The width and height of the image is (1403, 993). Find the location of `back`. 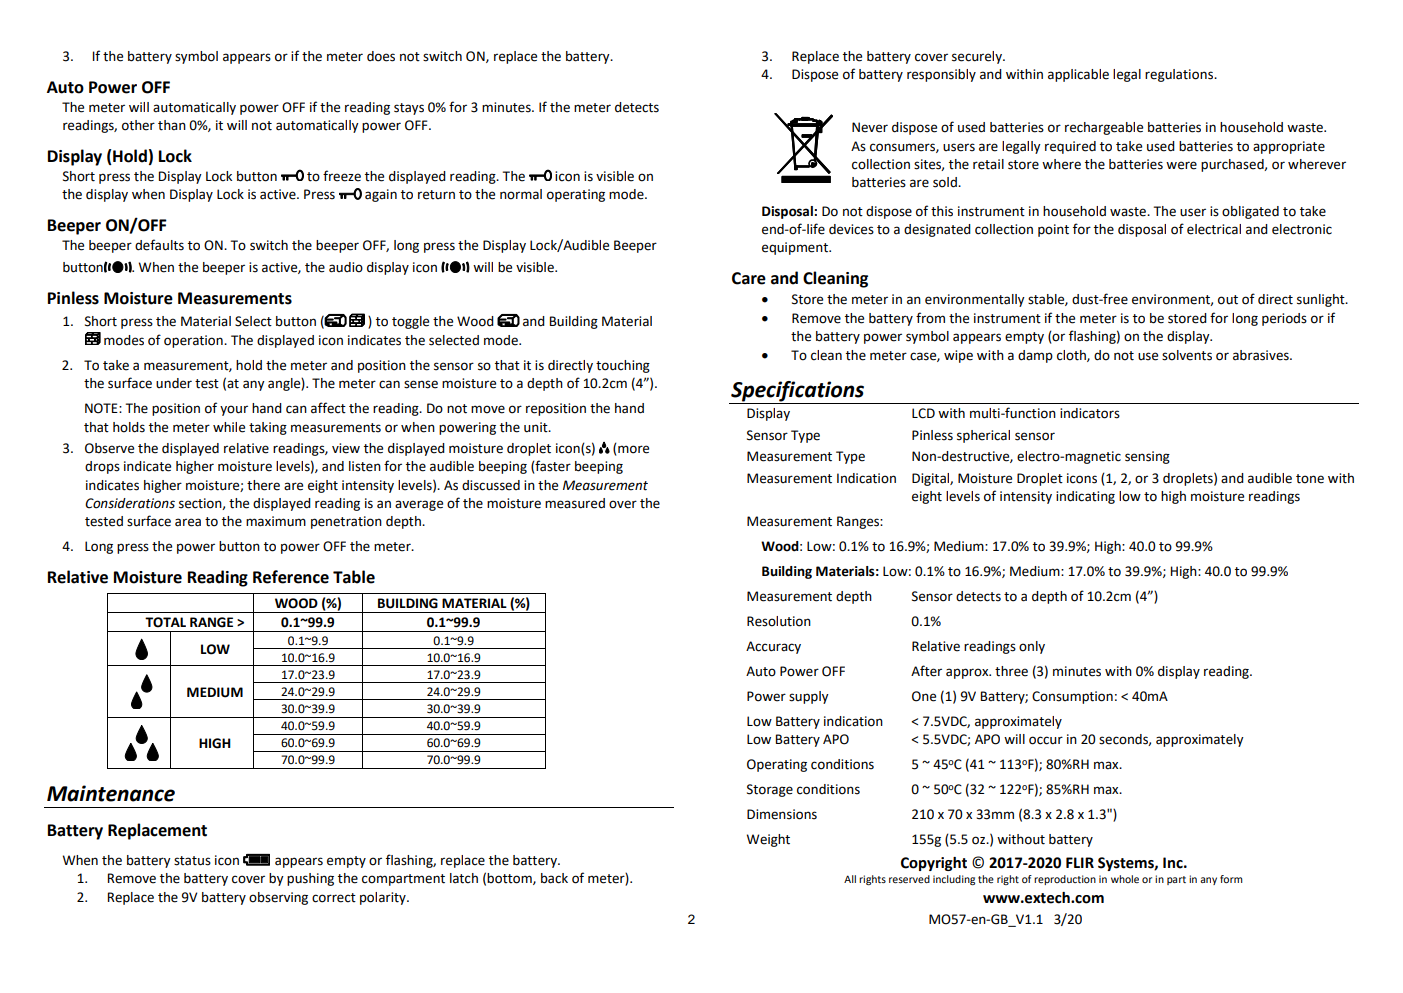

back is located at coordinates (554, 878).
